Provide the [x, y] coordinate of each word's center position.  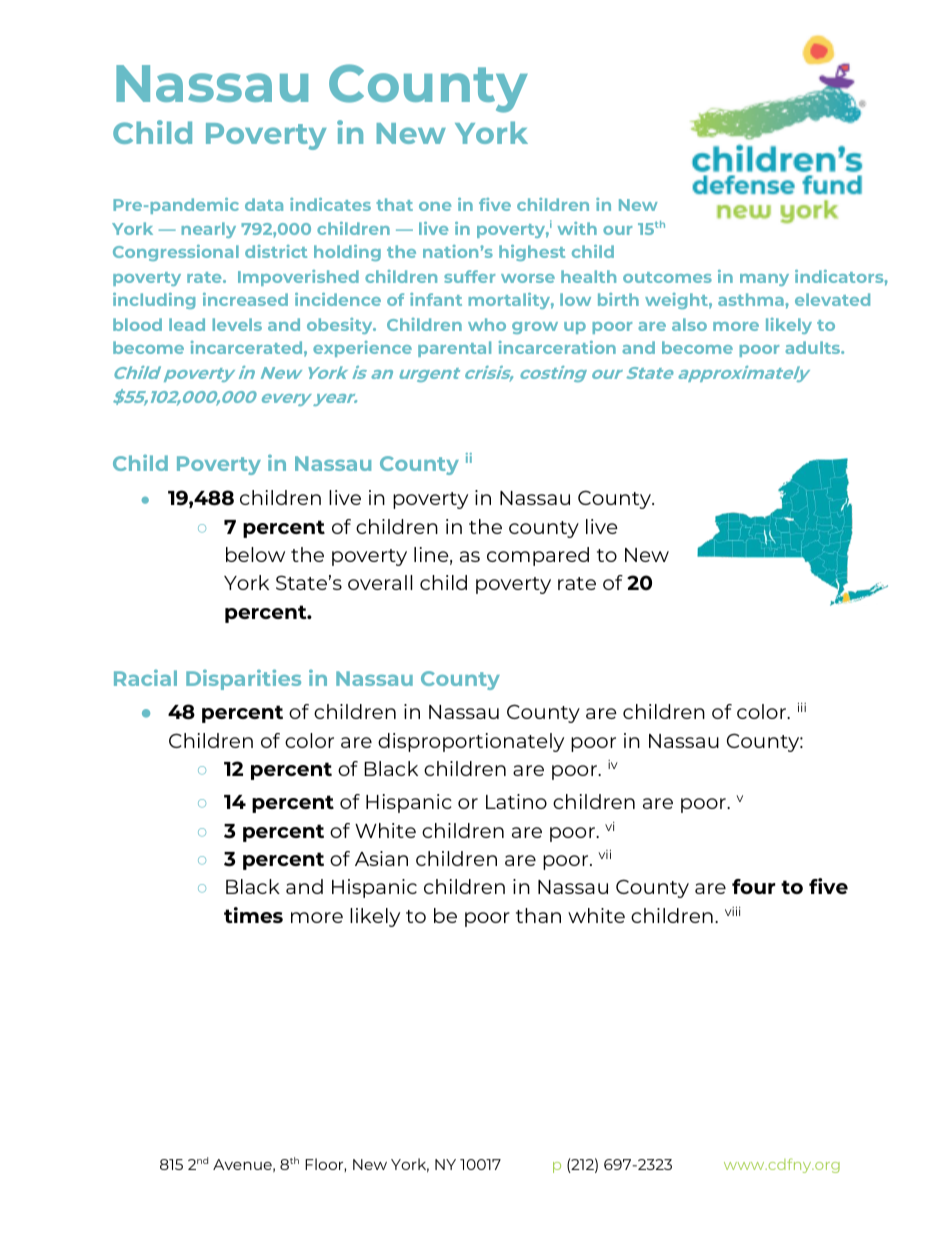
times [253, 915]
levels [237, 324]
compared [538, 556]
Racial [145, 677]
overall [380, 582]
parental [454, 349]
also [689, 324]
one [435, 206]
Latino [516, 801]
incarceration [557, 347]
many [764, 280]
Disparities [243, 679]
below [255, 554]
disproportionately [471, 742]
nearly [209, 230]
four [753, 886]
